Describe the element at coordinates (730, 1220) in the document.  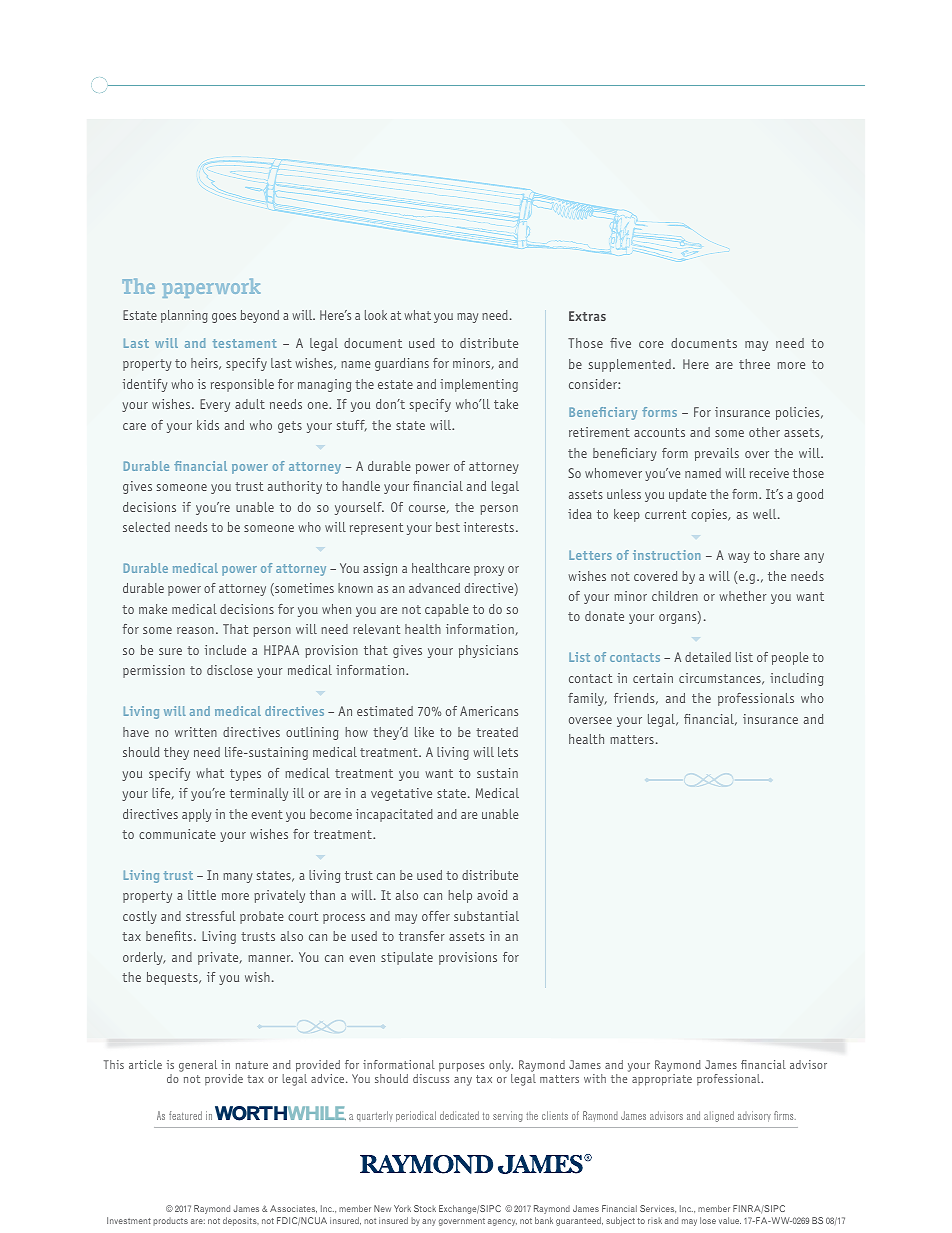
I see `value` at that location.
